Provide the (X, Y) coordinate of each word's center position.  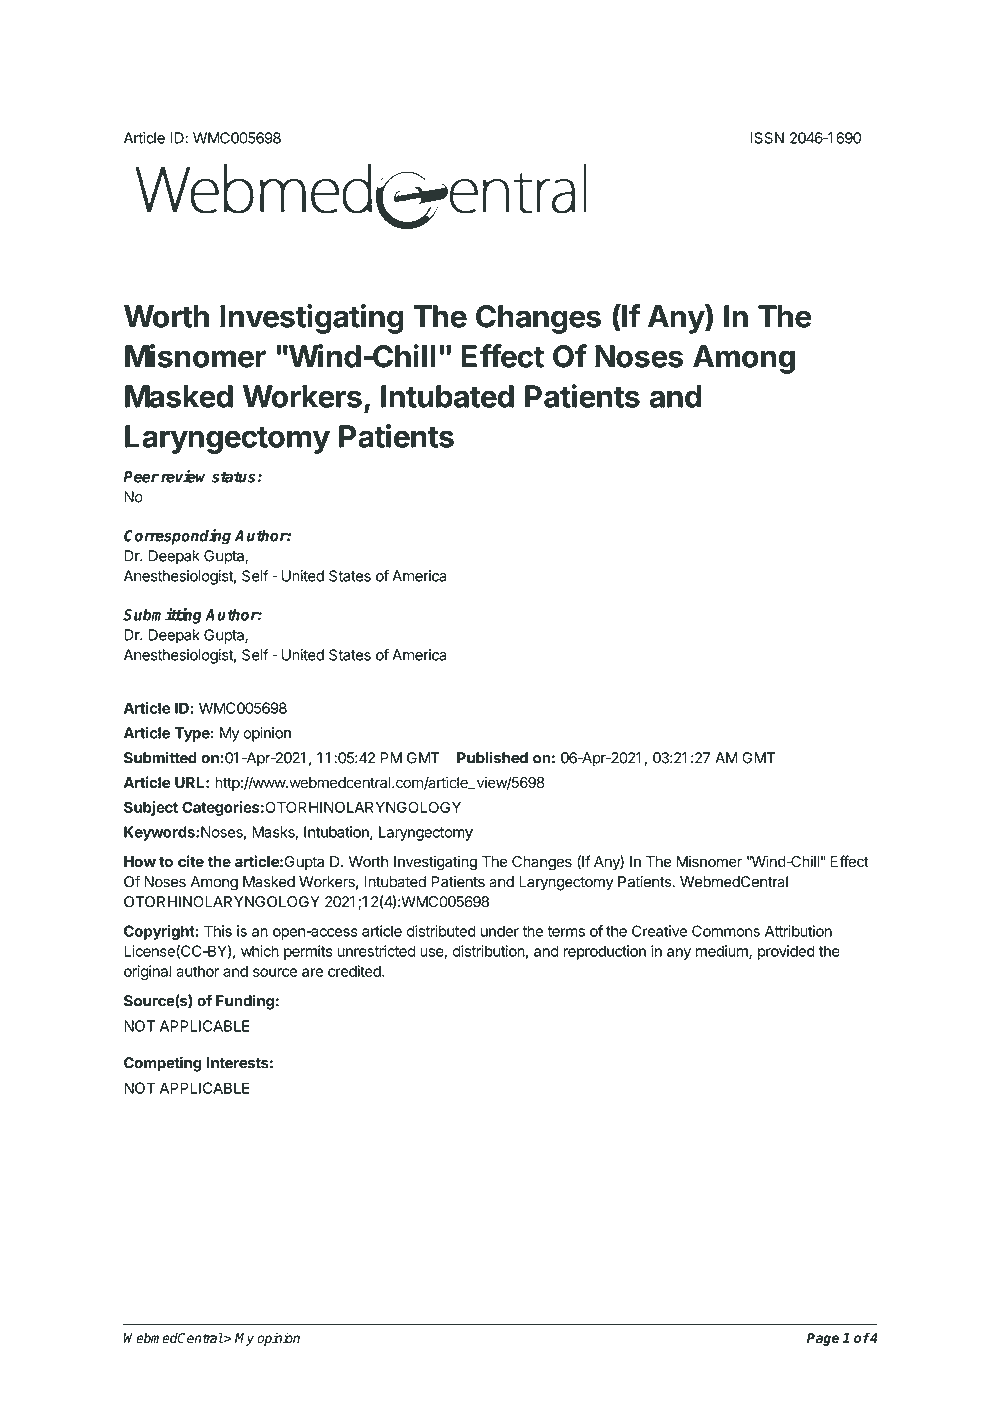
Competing (163, 1064)
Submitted (160, 757)
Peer (141, 477)
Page (823, 1339)
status (233, 477)
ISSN (767, 138)
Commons (726, 931)
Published (492, 757)
